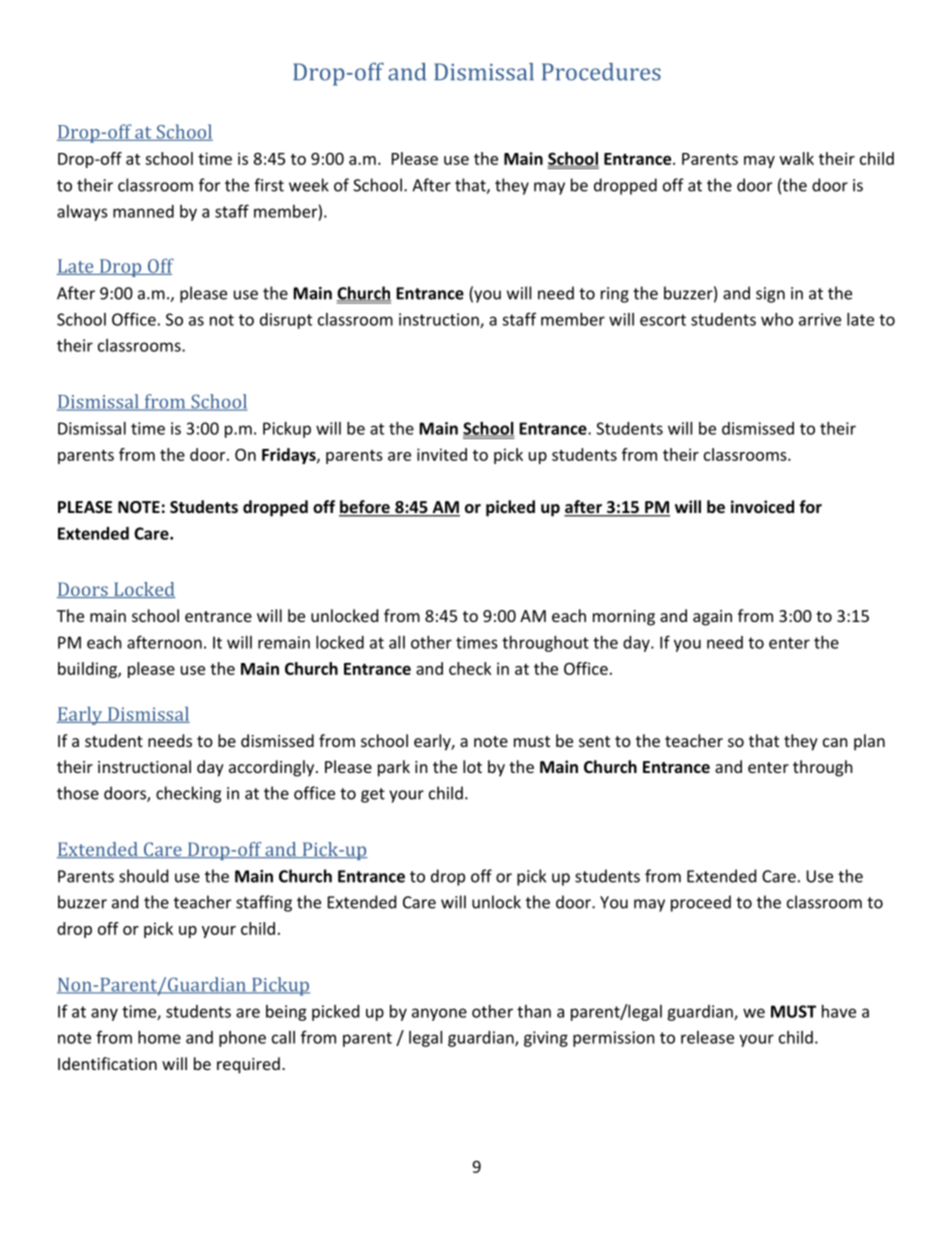 The height and width of the screenshot is (1233, 952). What do you see at coordinates (365, 508) in the screenshot?
I see `before` at bounding box center [365, 508].
